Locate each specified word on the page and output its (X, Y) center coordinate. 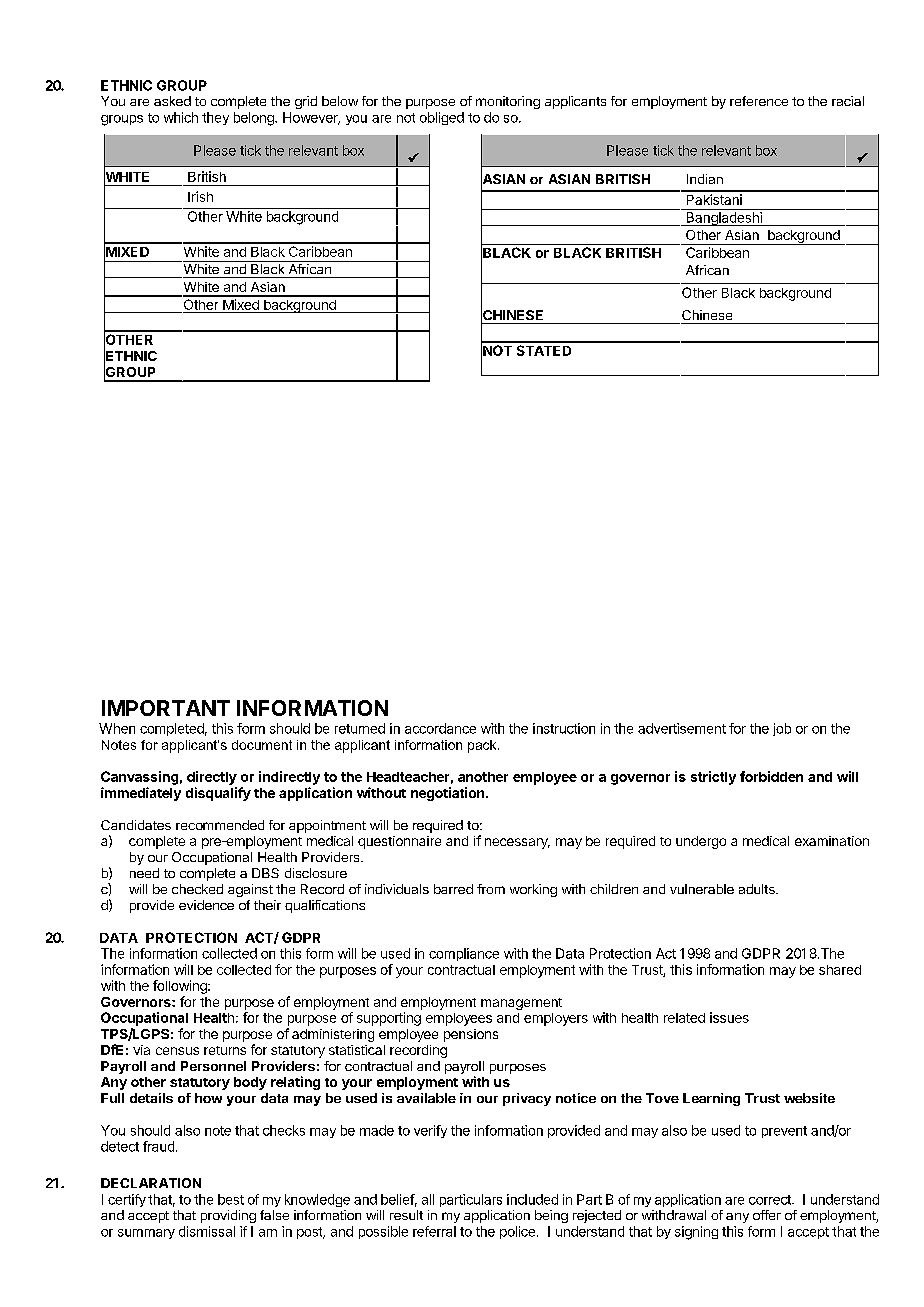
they (215, 118)
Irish (200, 196)
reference (759, 101)
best (231, 1199)
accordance (440, 728)
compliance (464, 954)
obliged (442, 118)
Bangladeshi (724, 219)
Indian (705, 179)
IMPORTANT (166, 708)
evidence (206, 905)
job (782, 729)
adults (758, 889)
